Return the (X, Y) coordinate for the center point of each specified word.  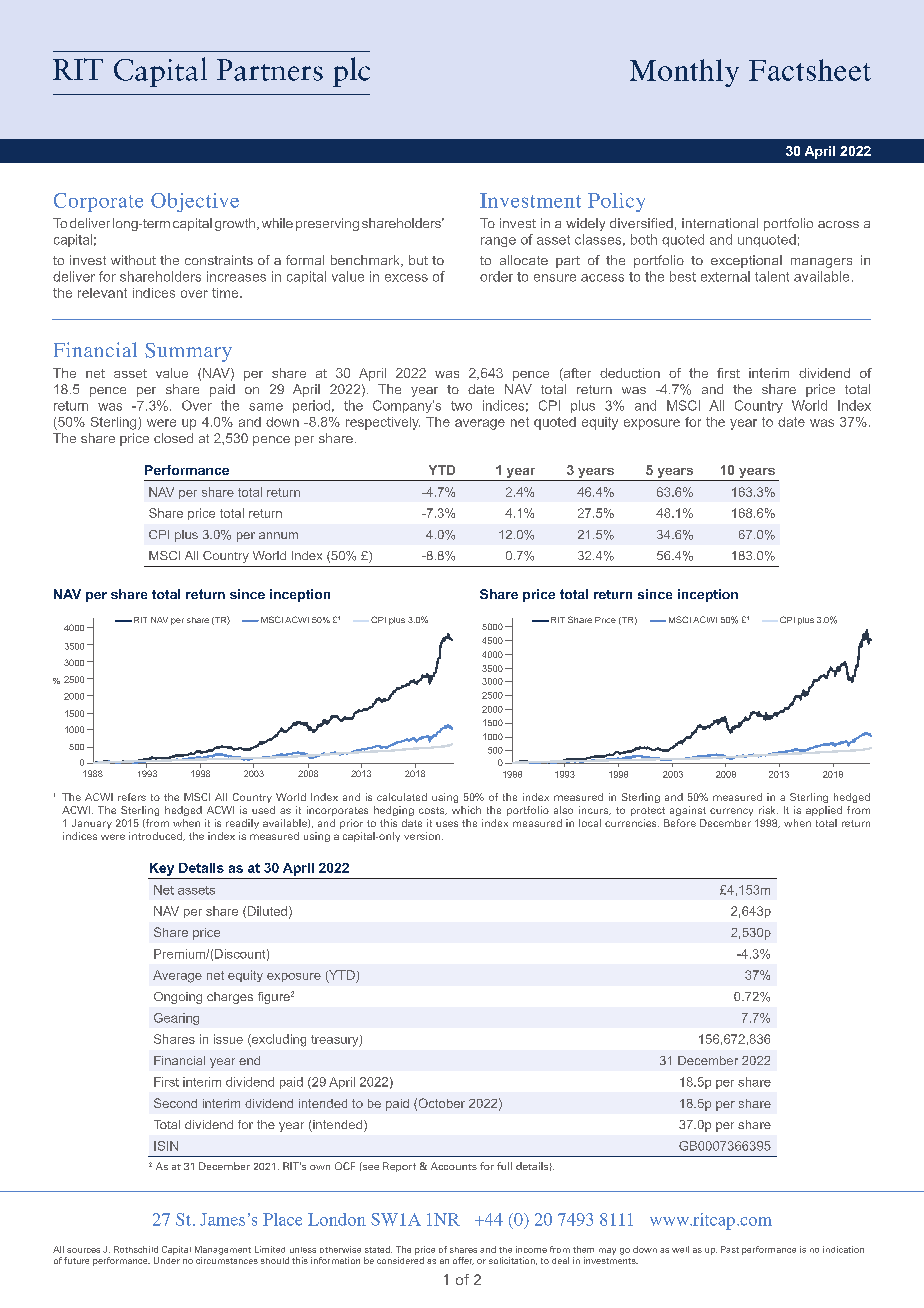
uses (447, 824)
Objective (195, 202)
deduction (630, 373)
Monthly (684, 73)
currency (731, 812)
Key (162, 869)
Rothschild (136, 1249)
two (461, 406)
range (498, 242)
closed (173, 438)
